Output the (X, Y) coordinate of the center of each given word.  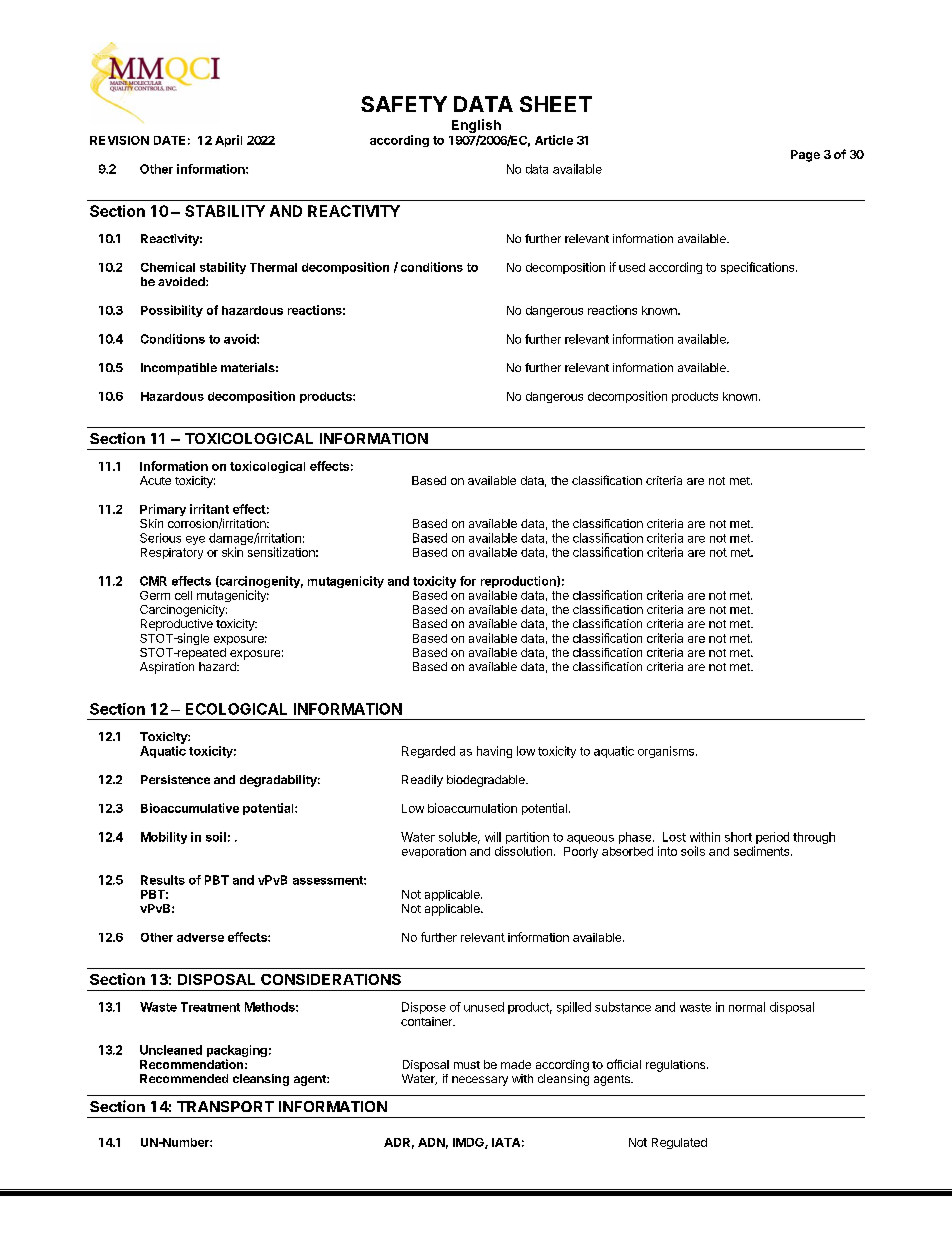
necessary (480, 1081)
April (228, 141)
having (494, 752)
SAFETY (404, 104)
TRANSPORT (225, 1106)
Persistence (175, 779)
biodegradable (487, 781)
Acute (155, 480)
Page (805, 156)
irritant (209, 509)
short (738, 837)
